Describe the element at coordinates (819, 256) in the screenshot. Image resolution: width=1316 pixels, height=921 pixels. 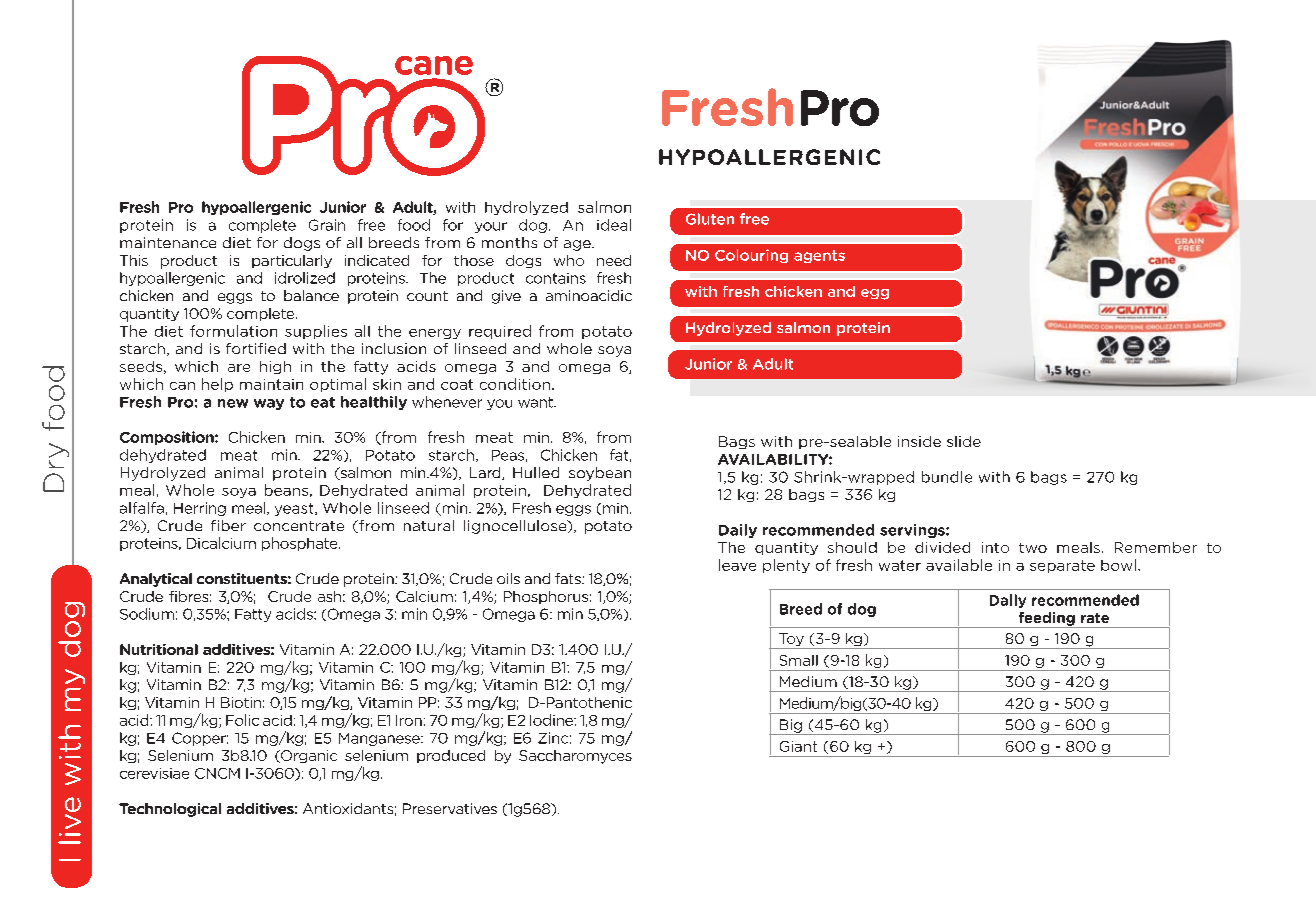
I see `agents` at that location.
